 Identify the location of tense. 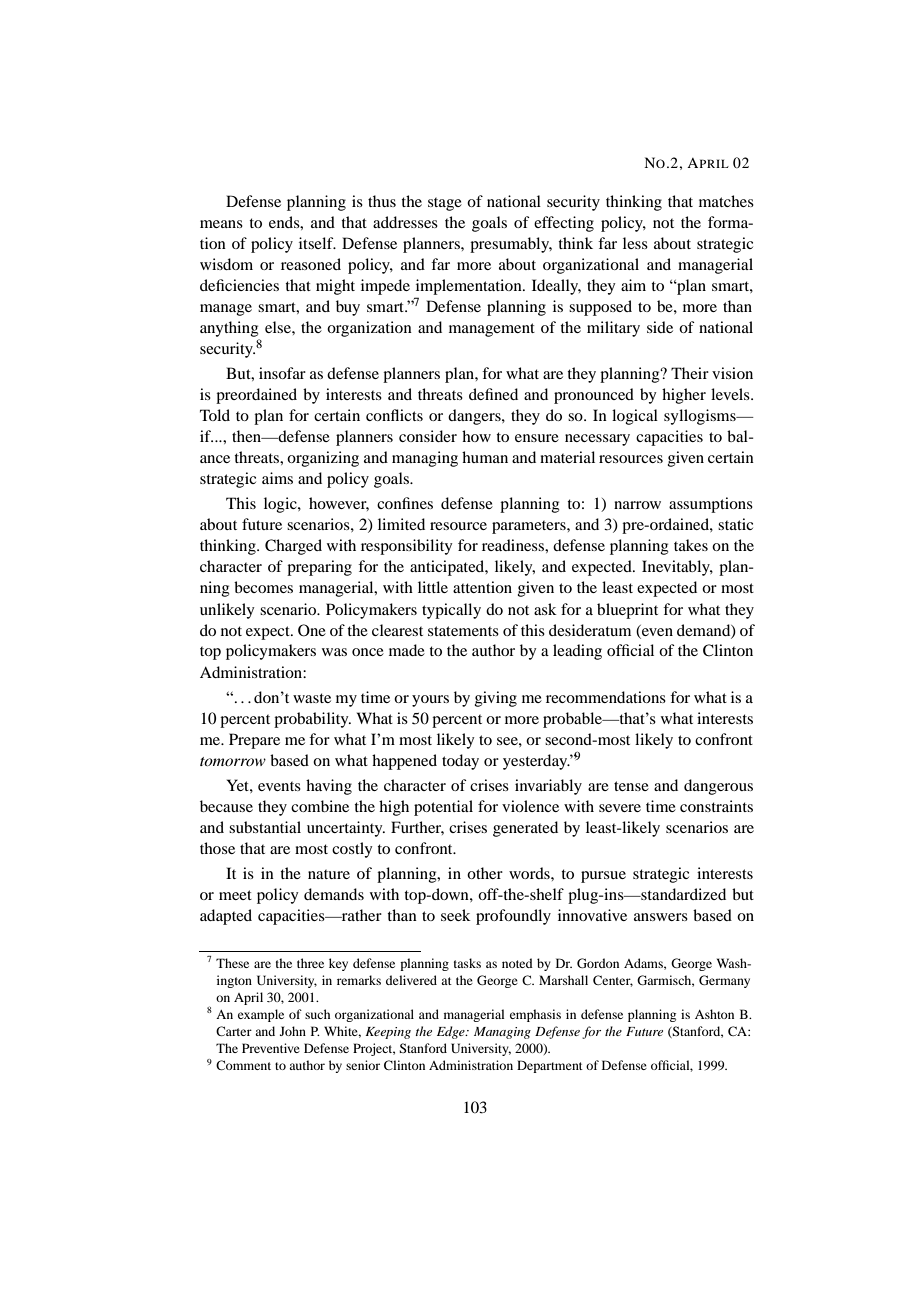
(631, 786).
